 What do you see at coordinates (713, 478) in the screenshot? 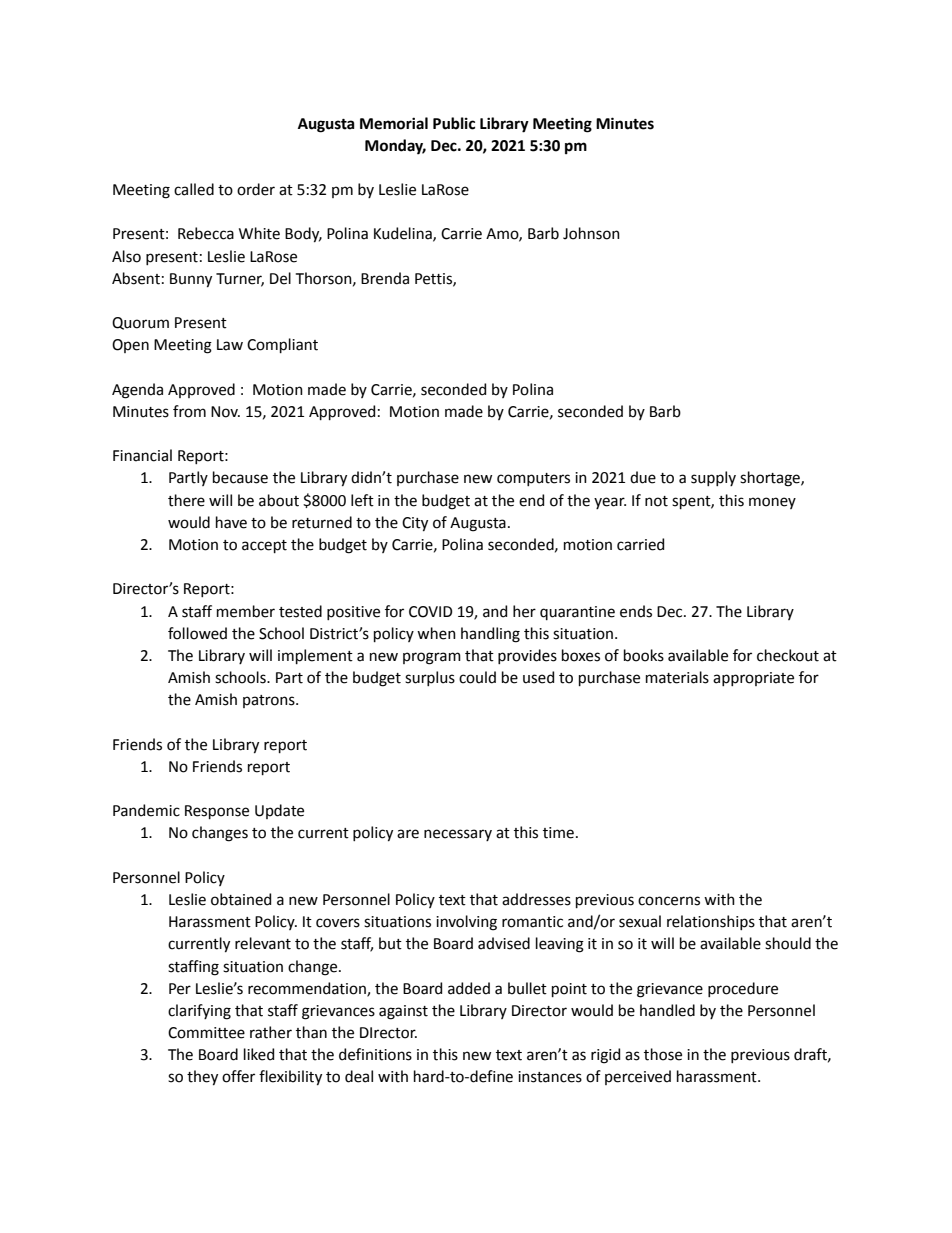
I see `supply` at bounding box center [713, 478].
